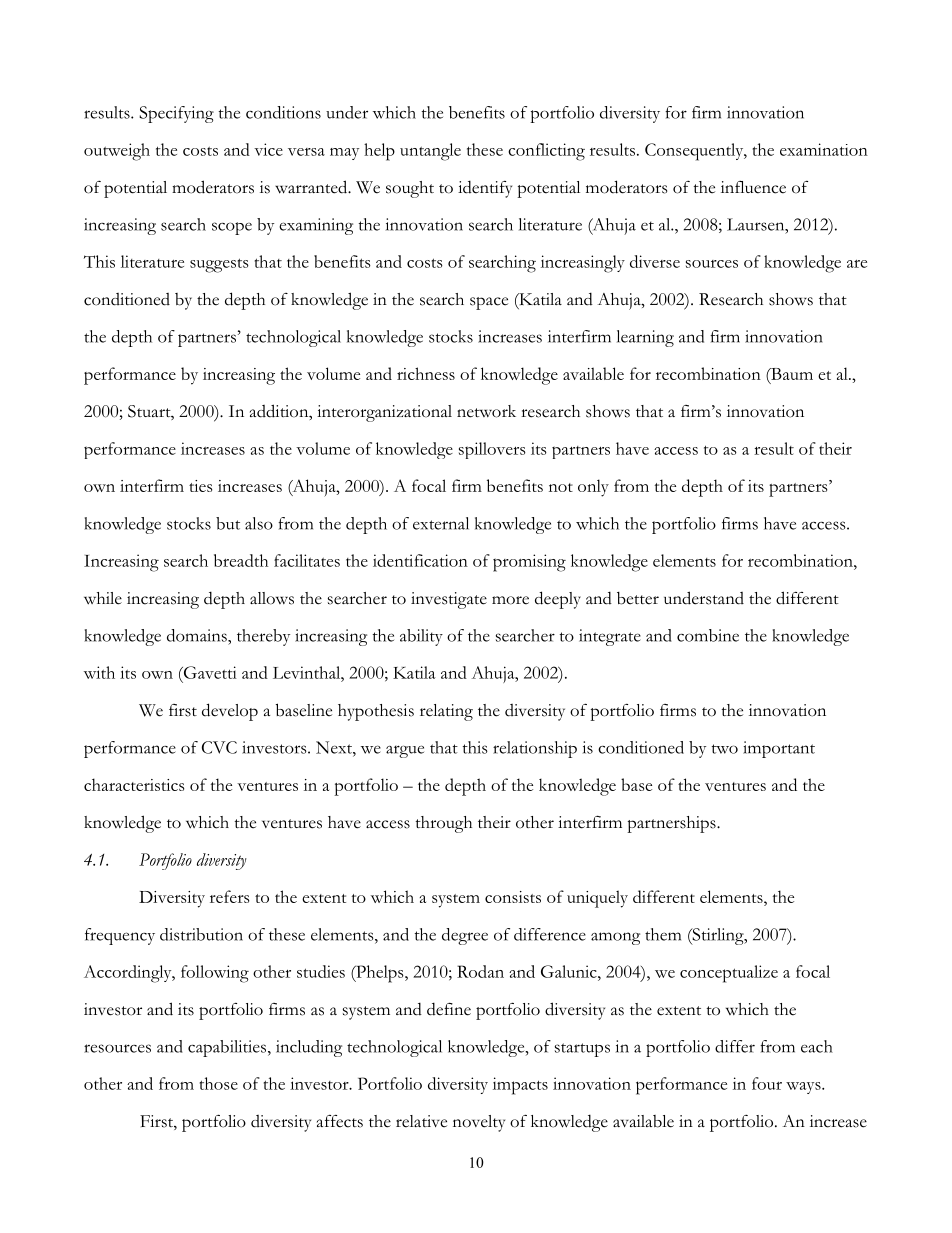  Describe the element at coordinates (430, 152) in the screenshot. I see `untangle` at that location.
